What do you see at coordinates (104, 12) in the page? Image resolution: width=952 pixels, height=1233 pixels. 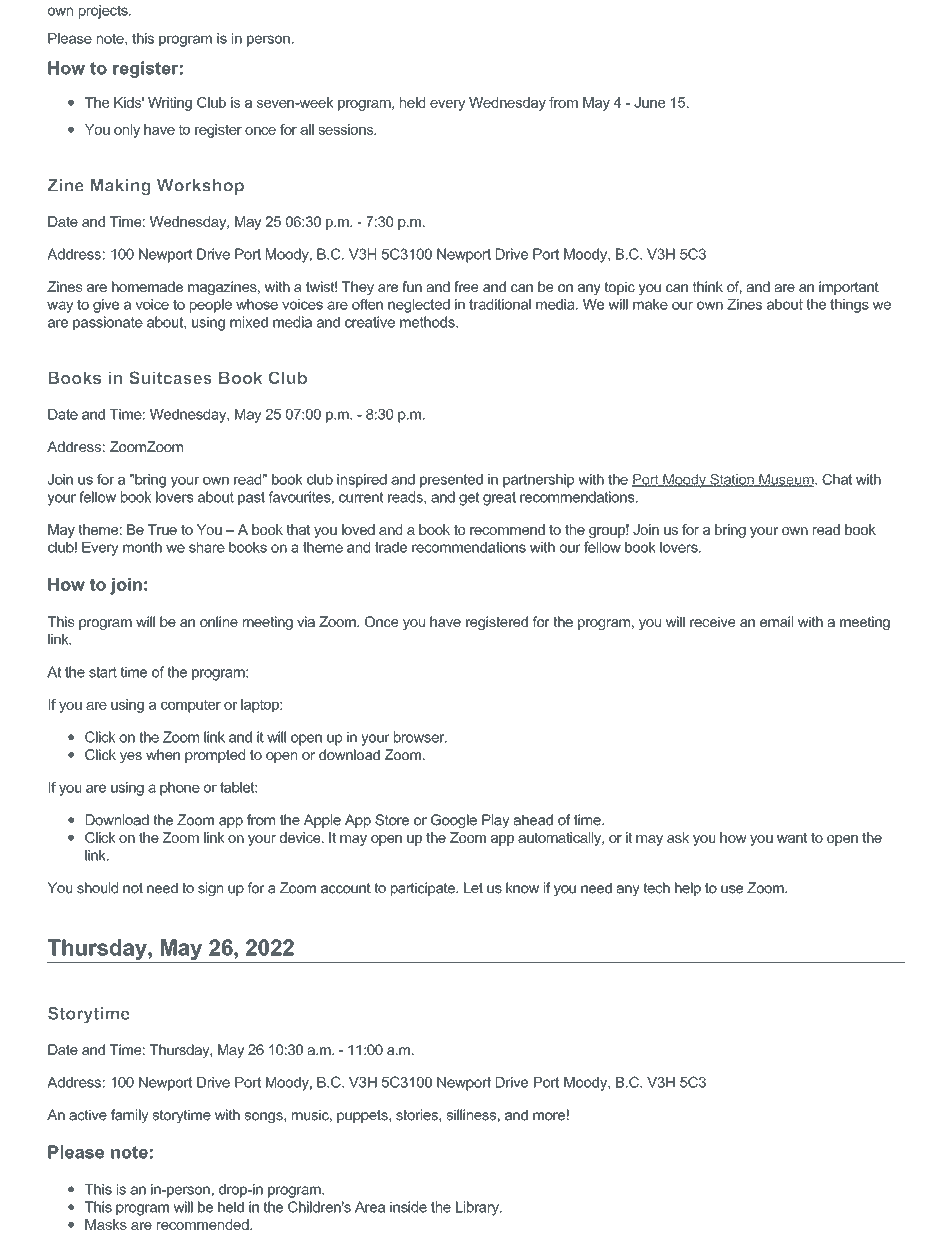 I see `projects` at bounding box center [104, 12].
